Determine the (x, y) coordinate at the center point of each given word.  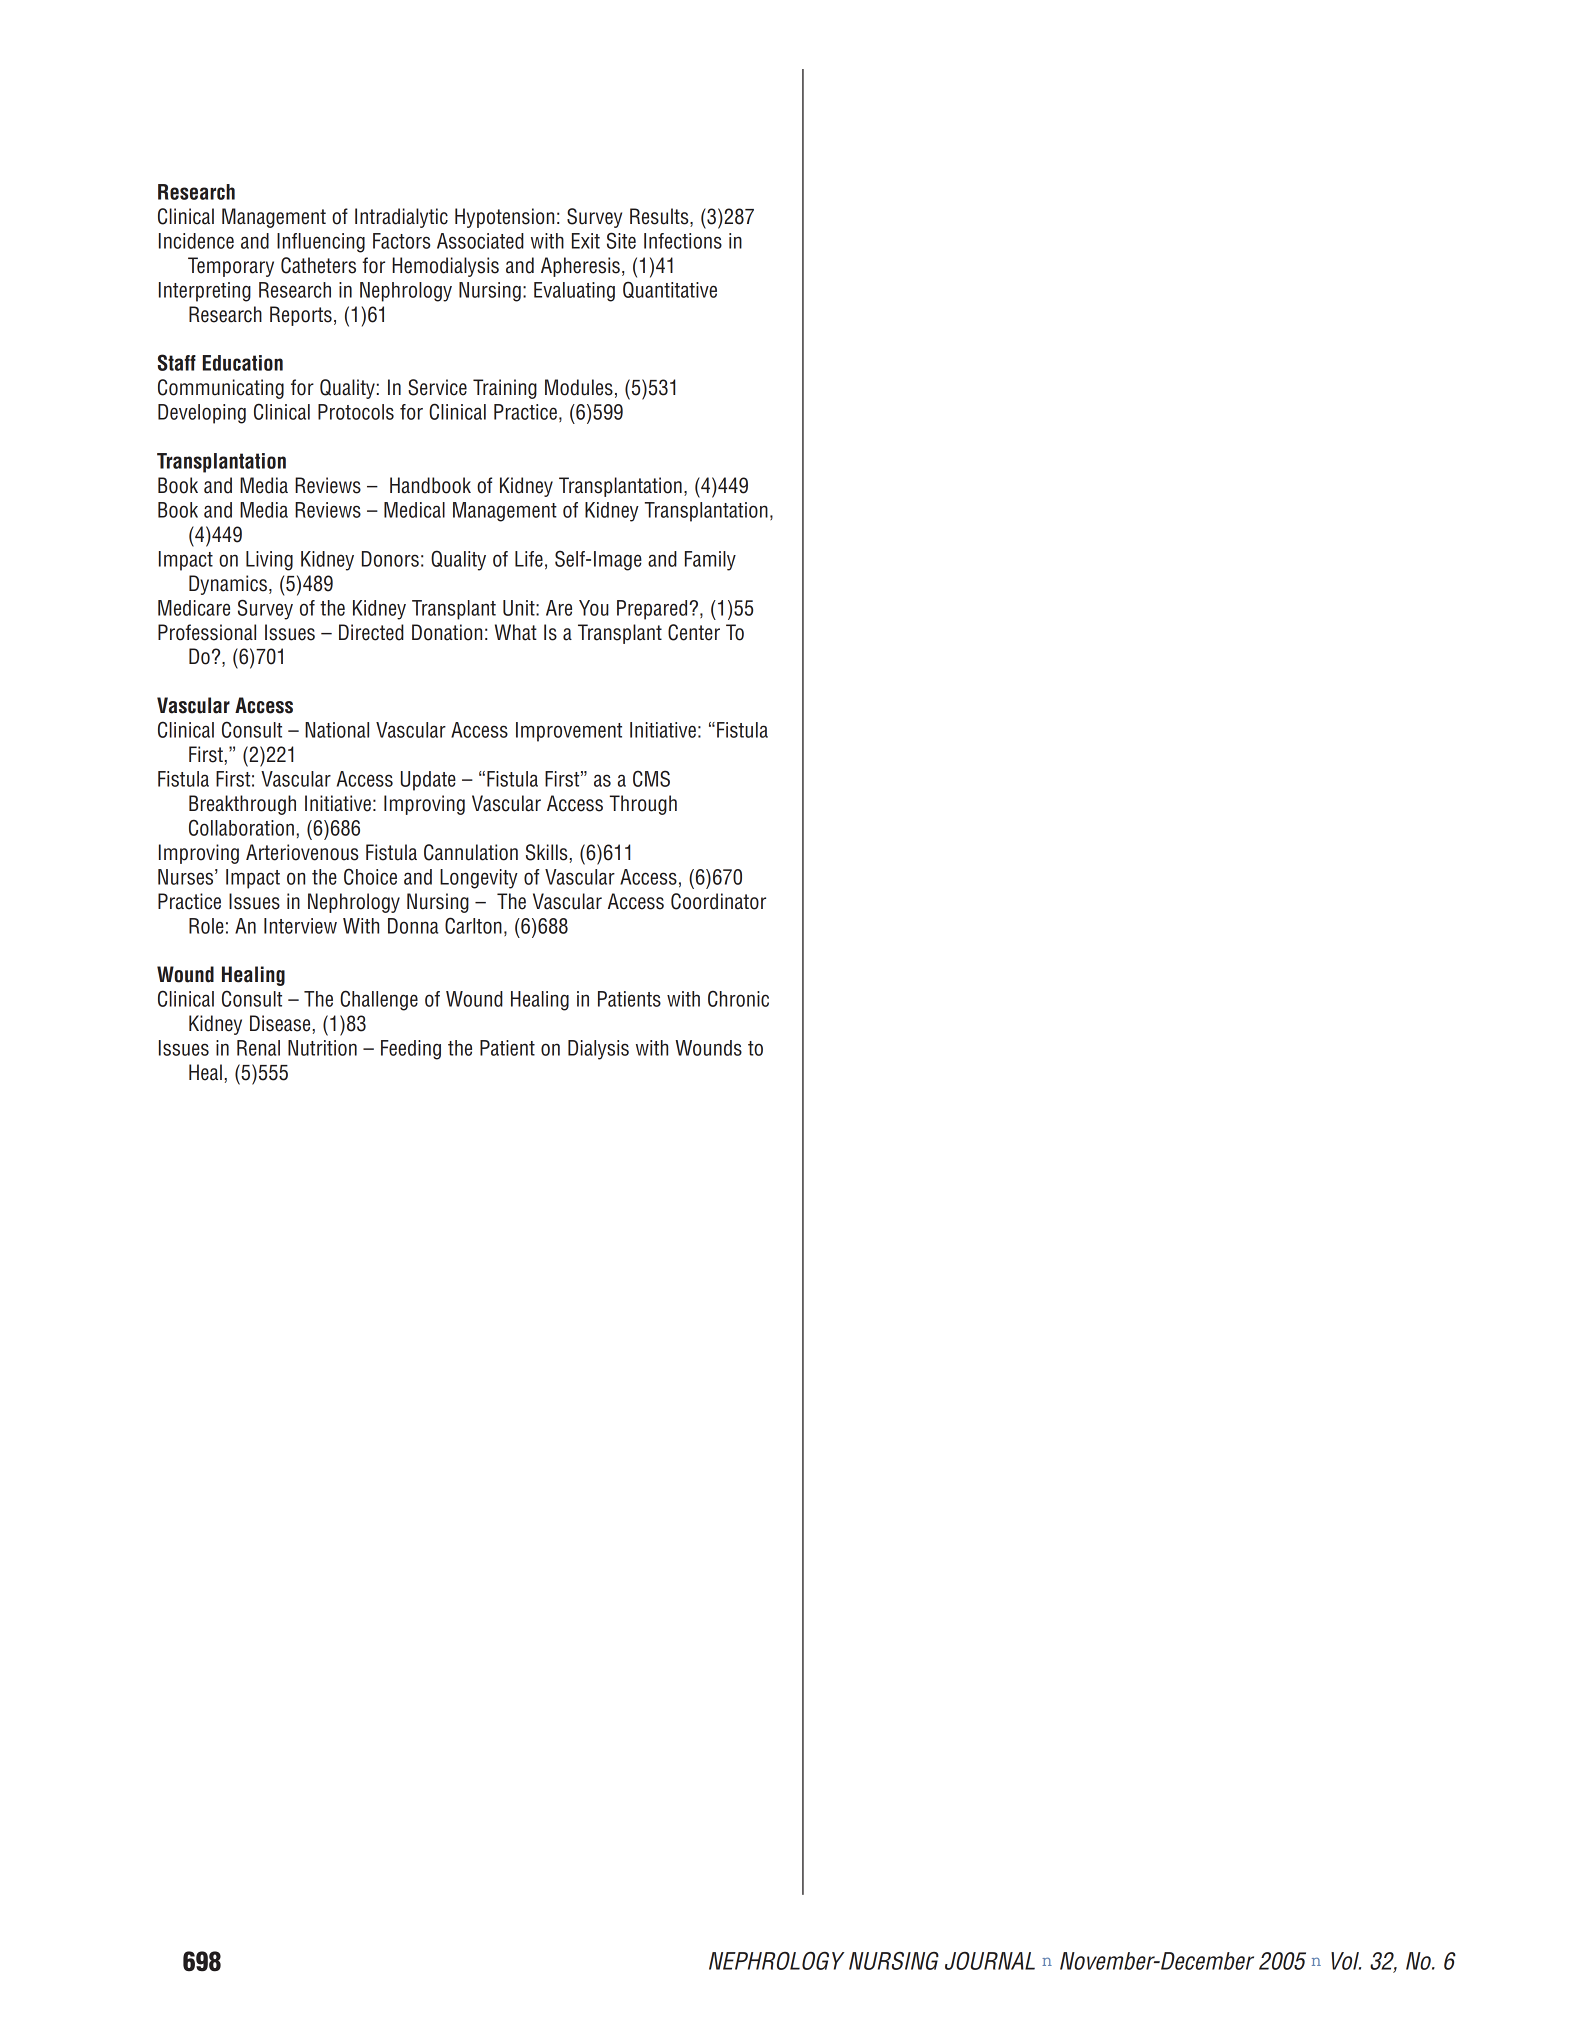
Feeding (411, 1050)
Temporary (231, 267)
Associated (480, 241)
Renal (258, 1048)
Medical (414, 510)
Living (269, 561)
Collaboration (241, 827)
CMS (651, 778)
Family (710, 561)
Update (428, 781)
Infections (683, 241)
